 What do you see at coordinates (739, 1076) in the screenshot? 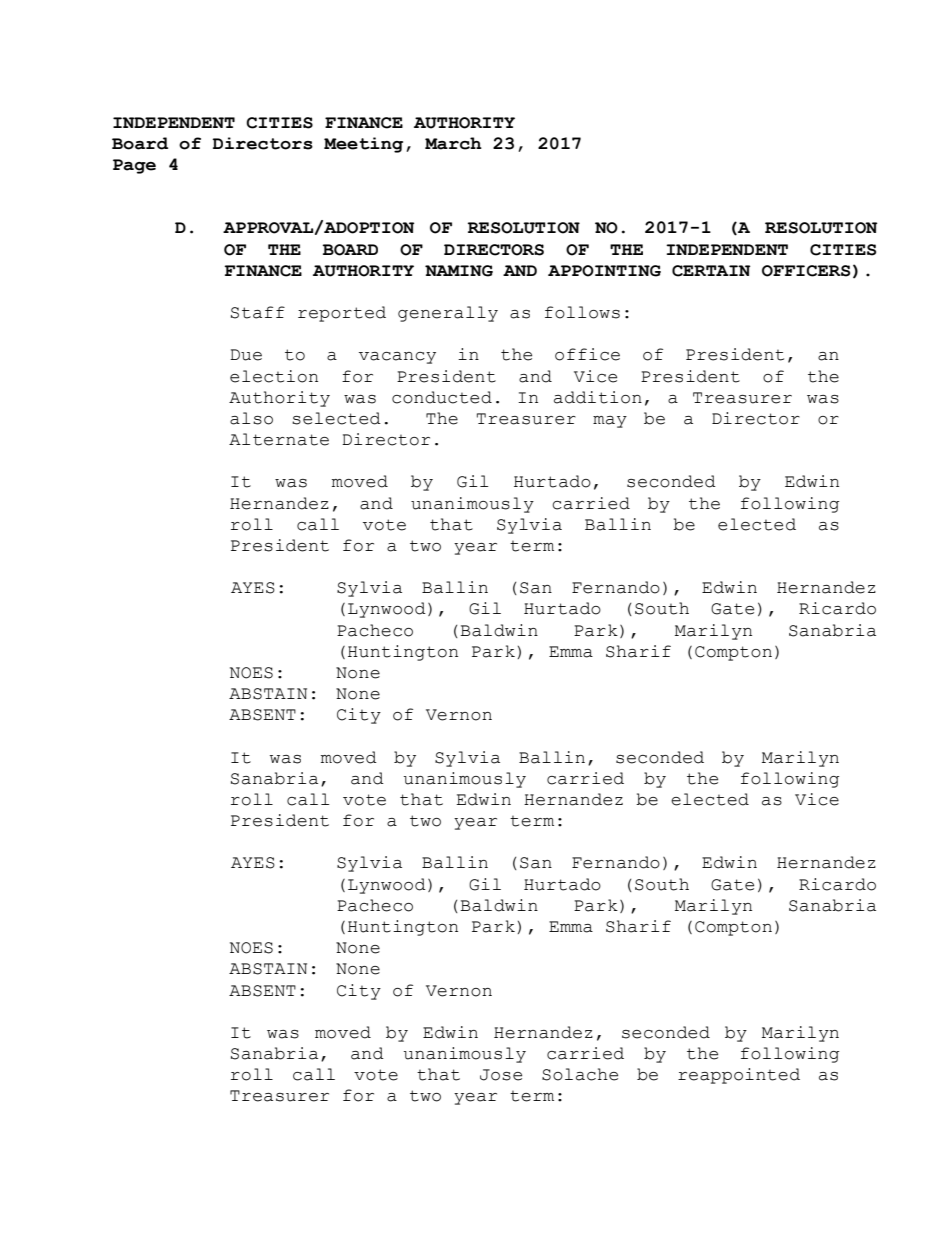
I see `reappointed` at bounding box center [739, 1076].
